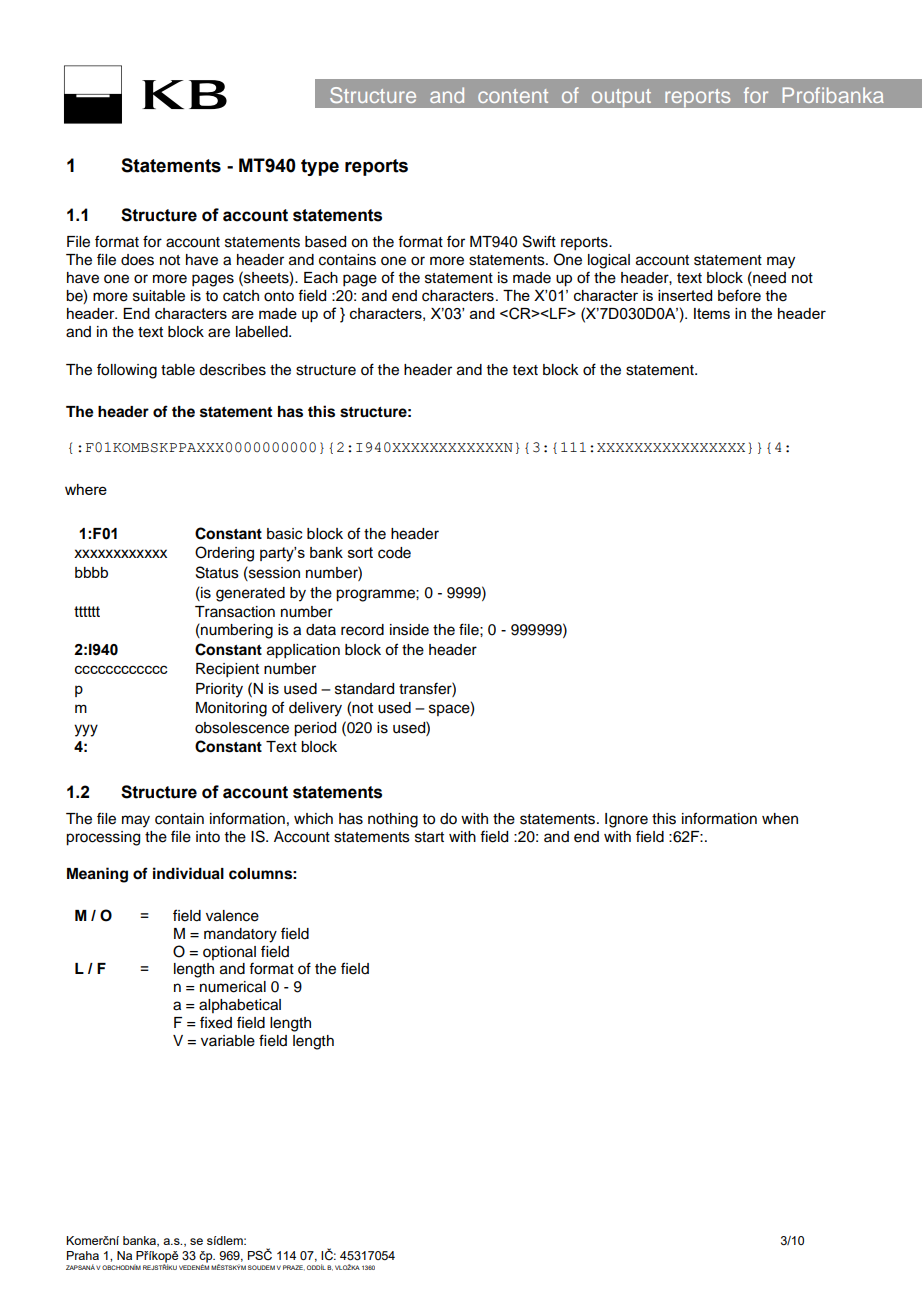 Image resolution: width=924 pixels, height=1308 pixels. Describe the element at coordinates (626, 820) in the image. I see `Ignore` at that location.
